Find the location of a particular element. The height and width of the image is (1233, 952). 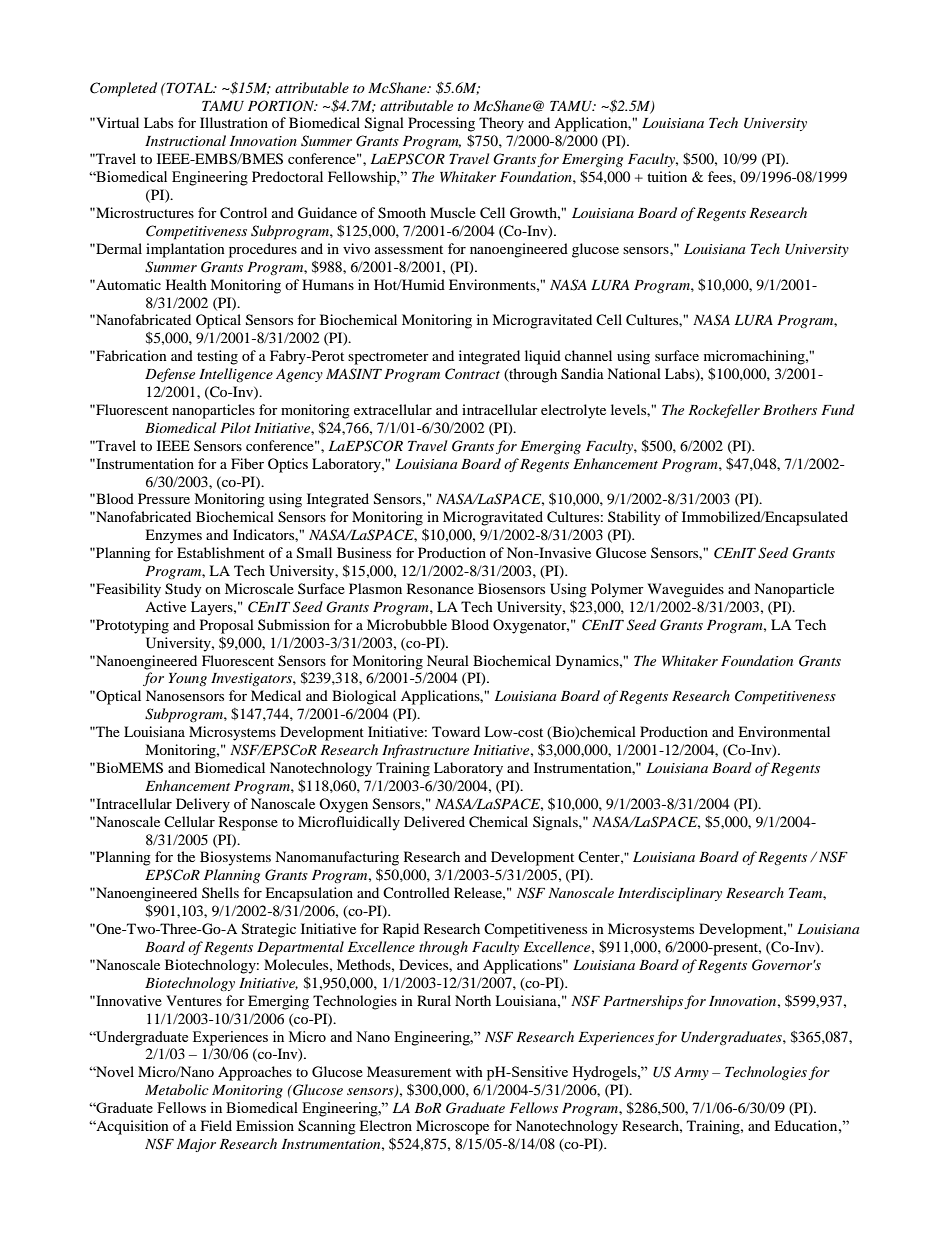

Delivered is located at coordinates (434, 821).
